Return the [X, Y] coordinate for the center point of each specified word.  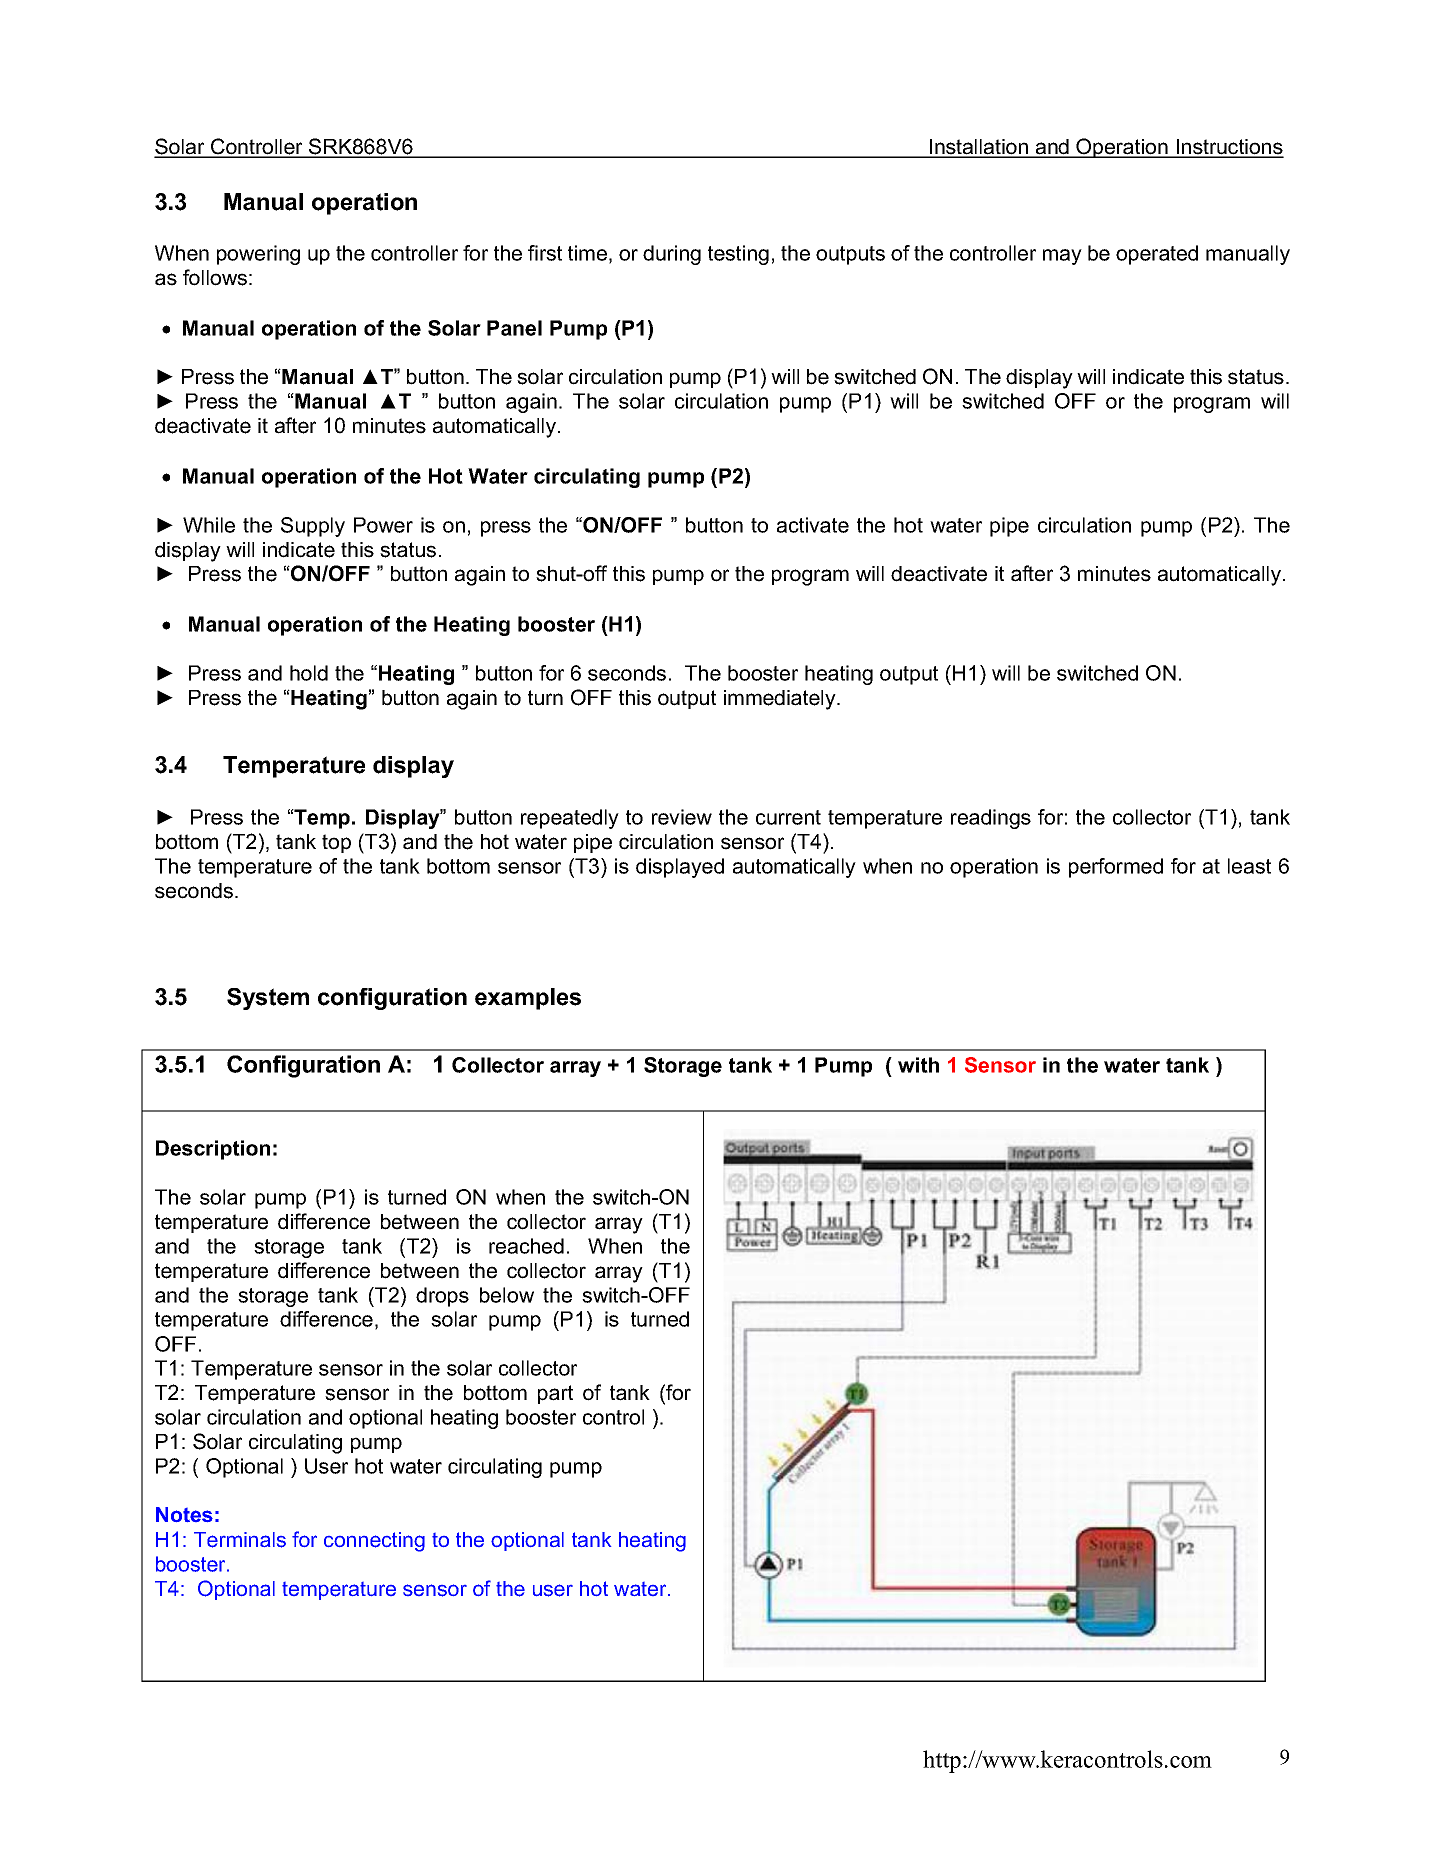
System [268, 999]
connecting [374, 1542]
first [545, 253]
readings [991, 819]
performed [1116, 868]
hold [309, 673]
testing [738, 255]
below [507, 1295]
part [555, 1394]
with [918, 1065]
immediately [781, 700]
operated [1157, 255]
